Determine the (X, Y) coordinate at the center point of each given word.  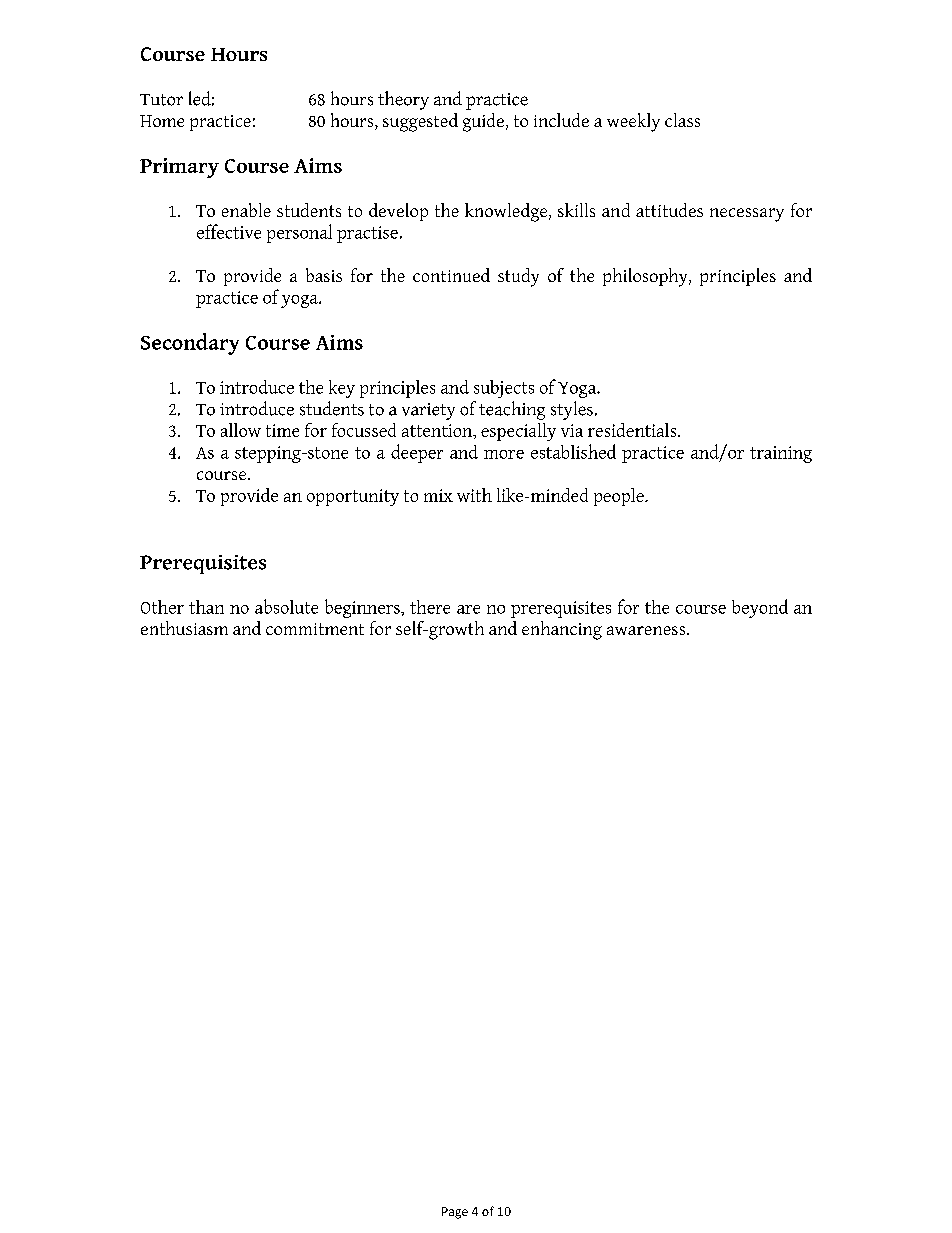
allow (241, 430)
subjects (504, 389)
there (430, 607)
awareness (646, 630)
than (206, 607)
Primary (179, 168)
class (682, 120)
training (781, 454)
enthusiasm (184, 628)
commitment (315, 629)
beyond (760, 608)
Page (455, 1213)
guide (483, 122)
